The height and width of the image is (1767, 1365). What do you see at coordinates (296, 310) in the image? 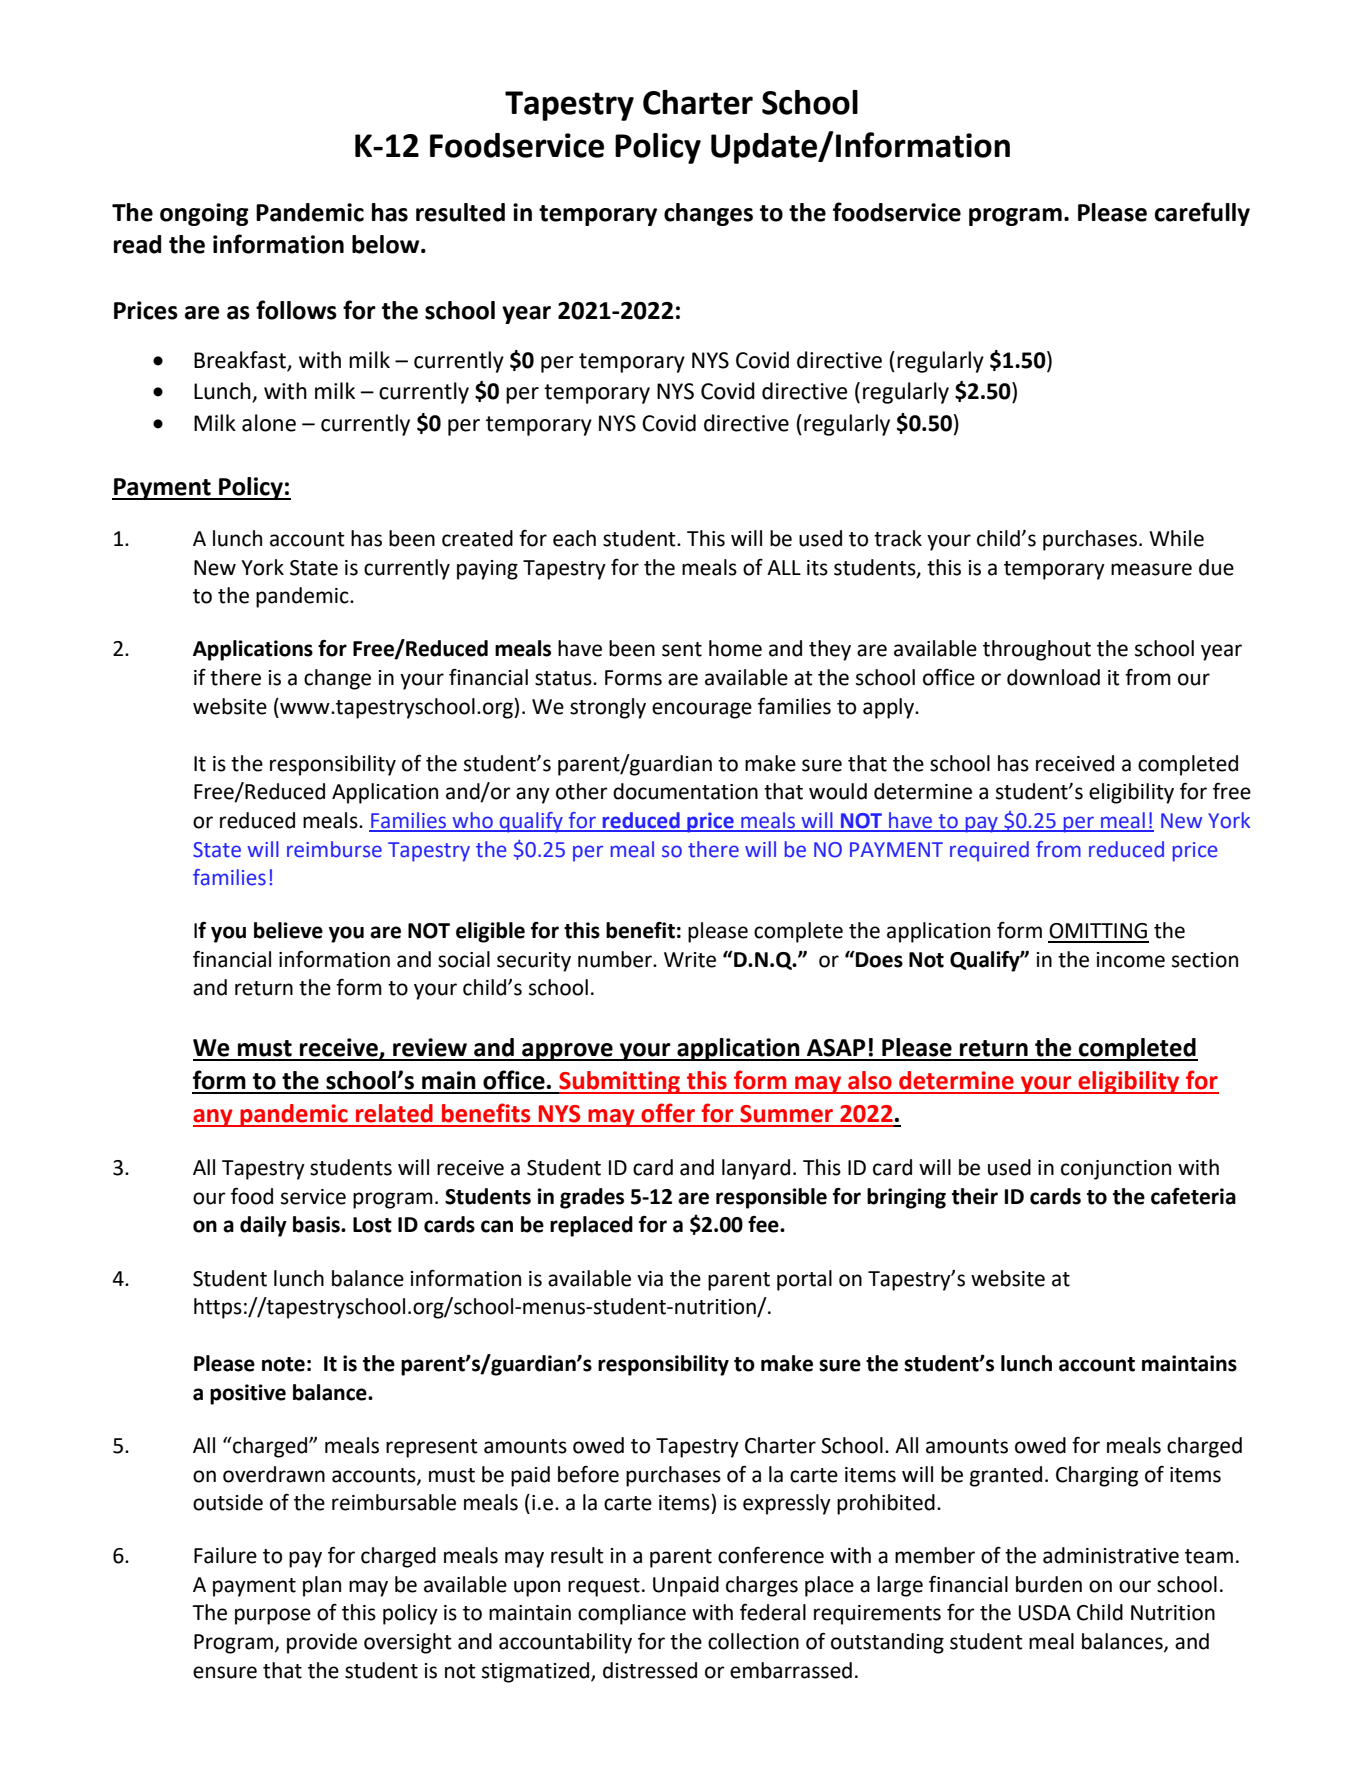
I see `follows` at bounding box center [296, 310].
